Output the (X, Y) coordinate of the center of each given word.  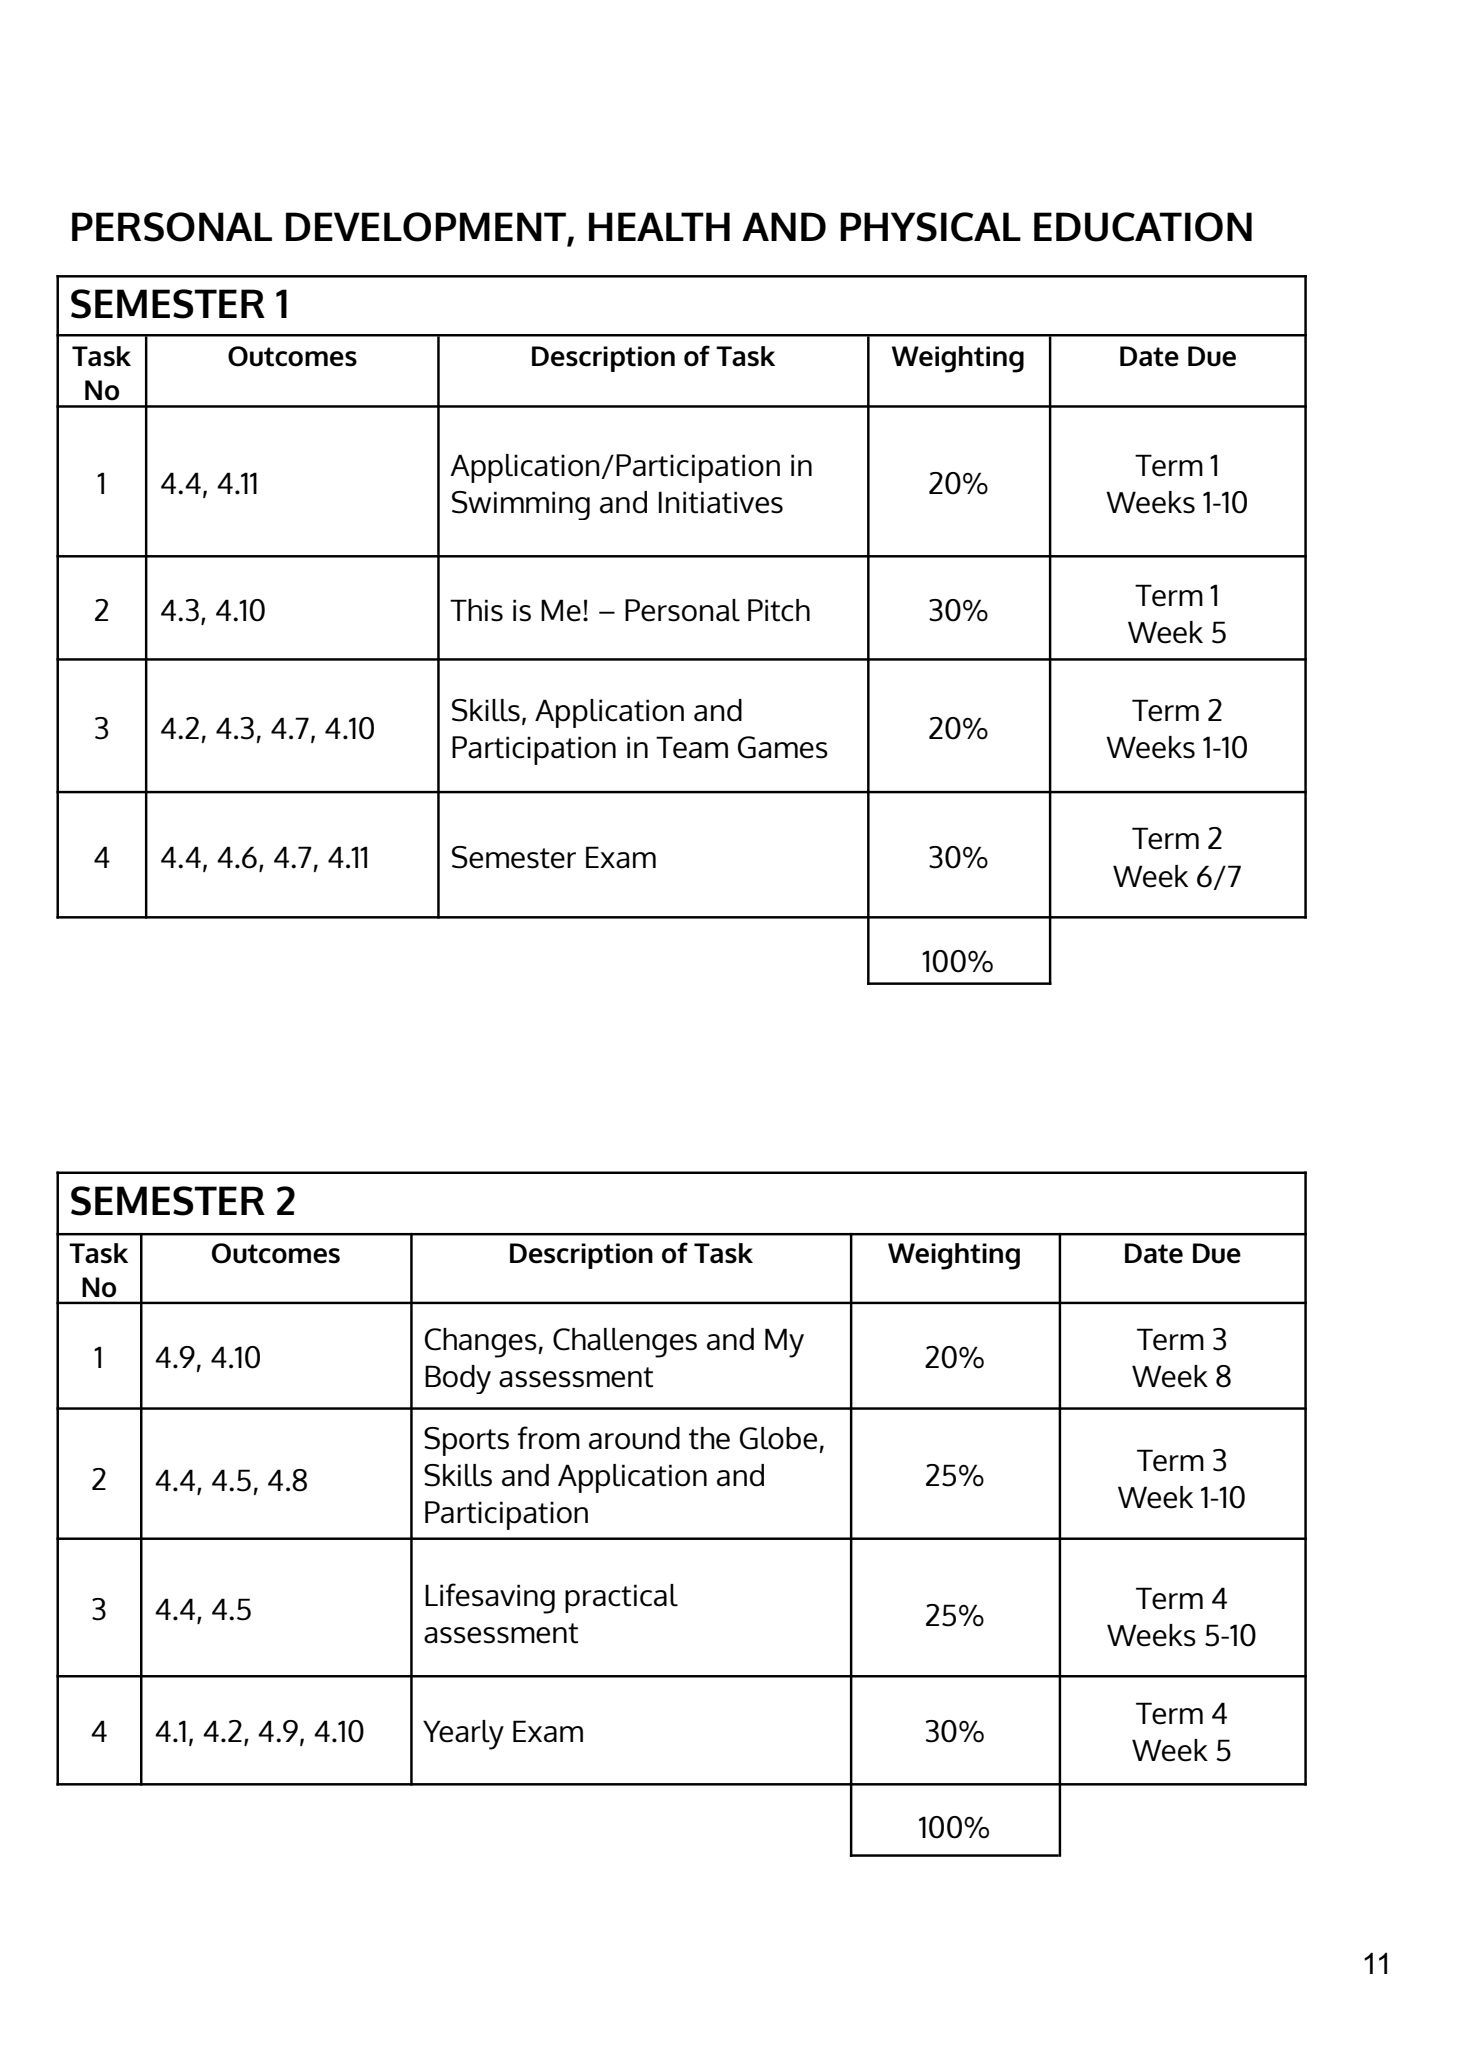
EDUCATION (1143, 227)
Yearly (463, 1735)
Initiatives (721, 502)
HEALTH (659, 226)
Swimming (521, 505)
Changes (481, 1343)
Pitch (779, 610)
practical (621, 1598)
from (548, 1438)
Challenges (625, 1343)
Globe (778, 1438)
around (634, 1438)
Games (783, 747)
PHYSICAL (930, 227)
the (709, 1438)
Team (692, 747)
